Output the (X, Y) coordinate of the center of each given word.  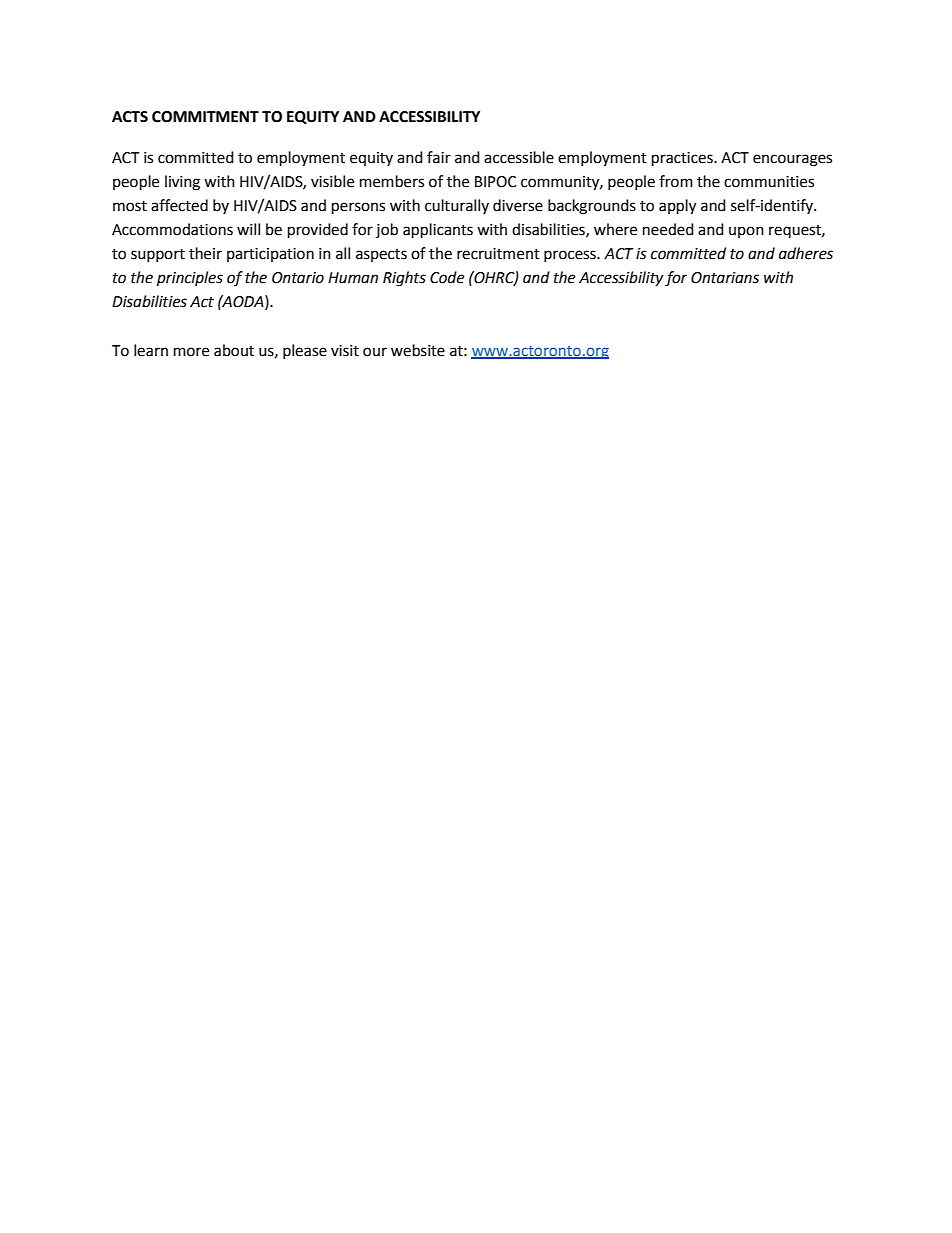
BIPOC (495, 182)
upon (746, 232)
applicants (438, 231)
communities (769, 182)
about (234, 350)
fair (439, 157)
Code (447, 277)
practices (683, 159)
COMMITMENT (205, 117)
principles (190, 279)
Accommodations (172, 229)
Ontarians (725, 278)
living (182, 183)
